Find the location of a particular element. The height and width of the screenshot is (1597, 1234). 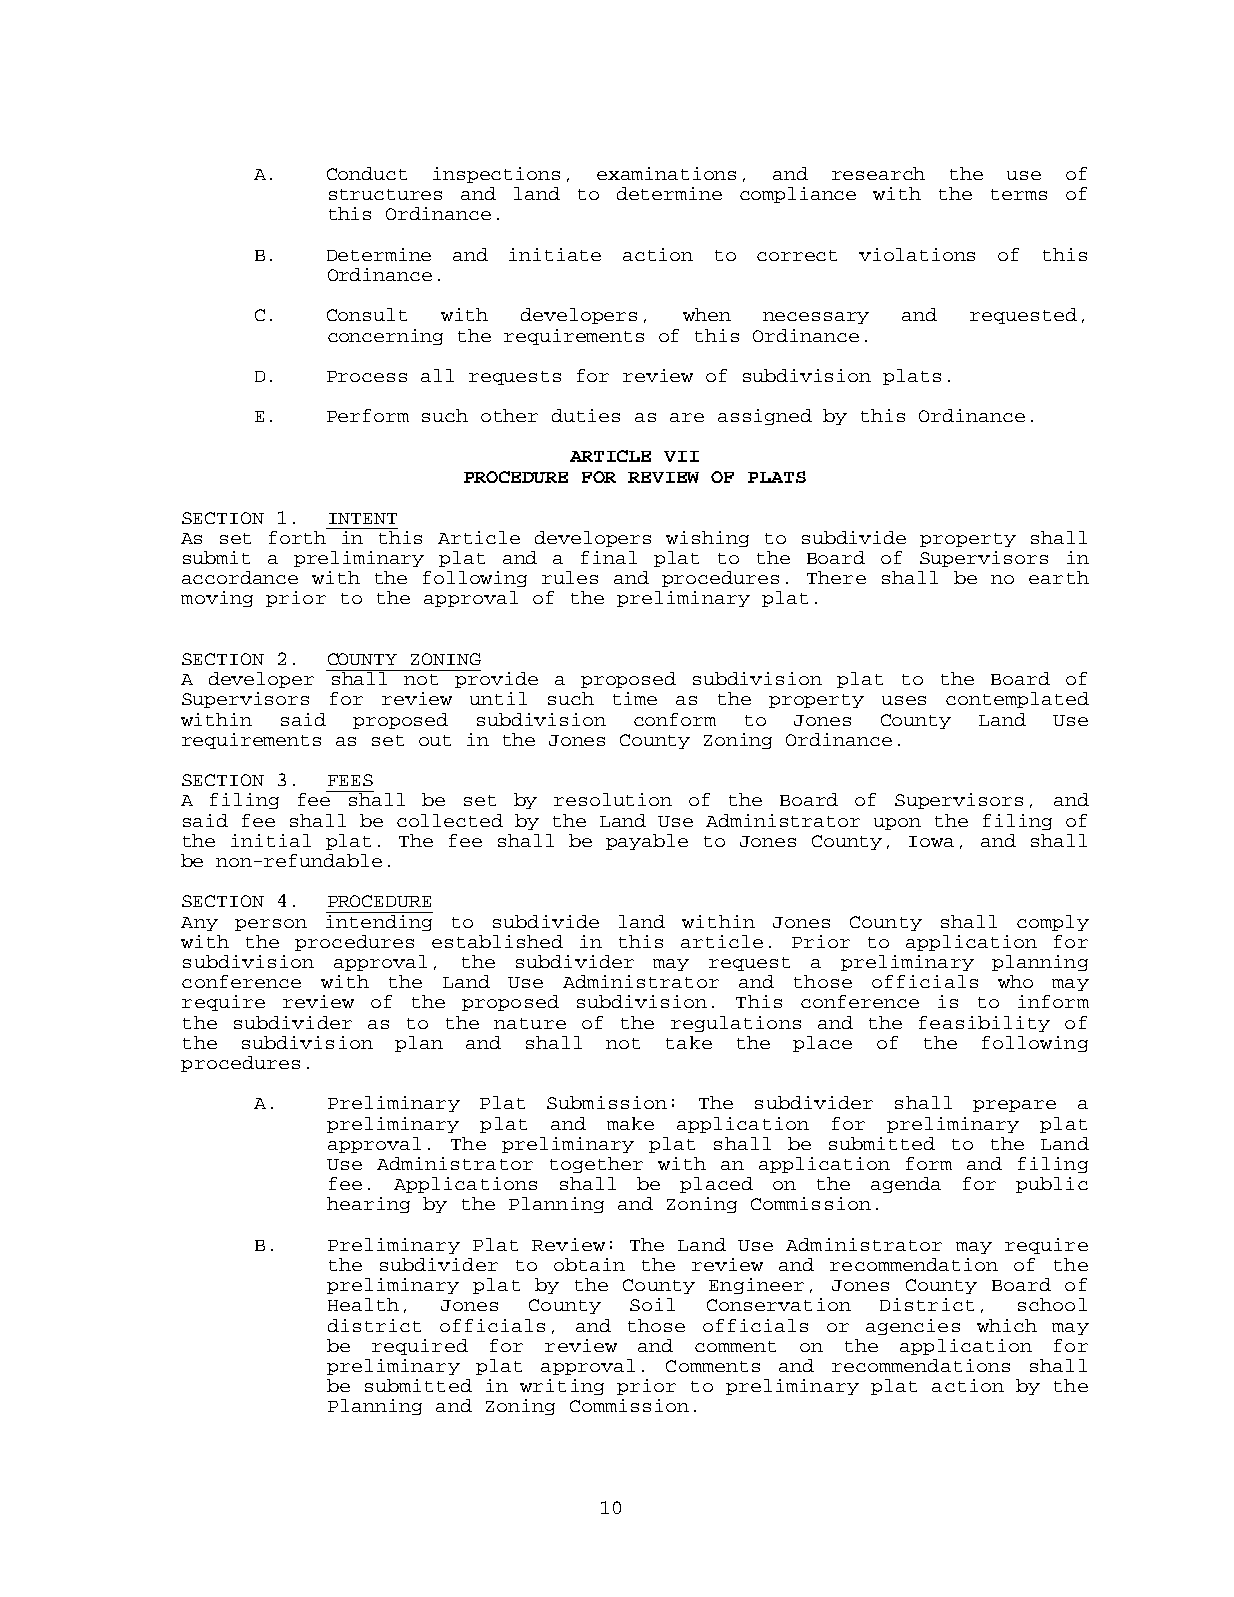

Conduct is located at coordinates (367, 173).
